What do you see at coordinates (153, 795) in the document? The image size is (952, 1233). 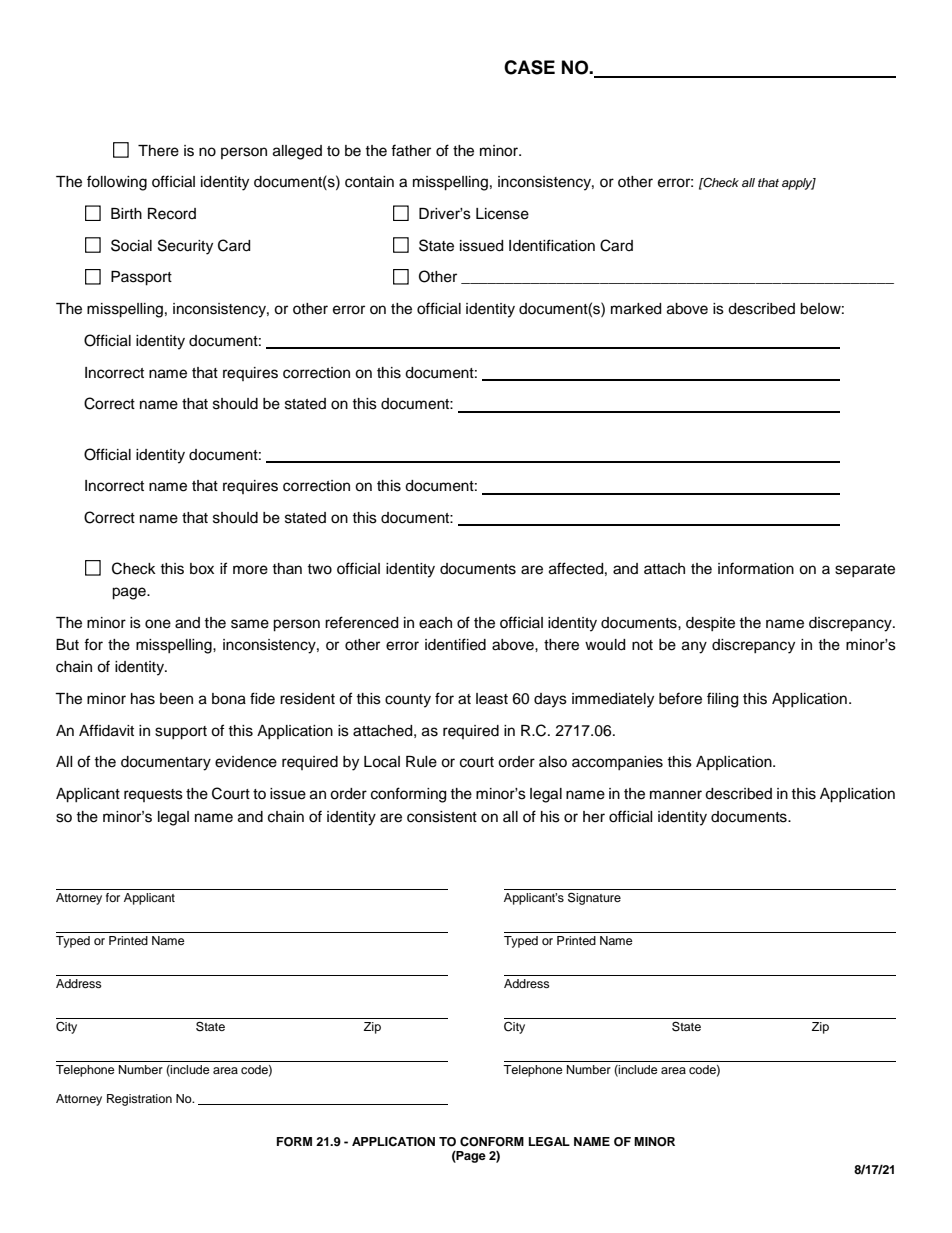 I see `requests` at bounding box center [153, 795].
